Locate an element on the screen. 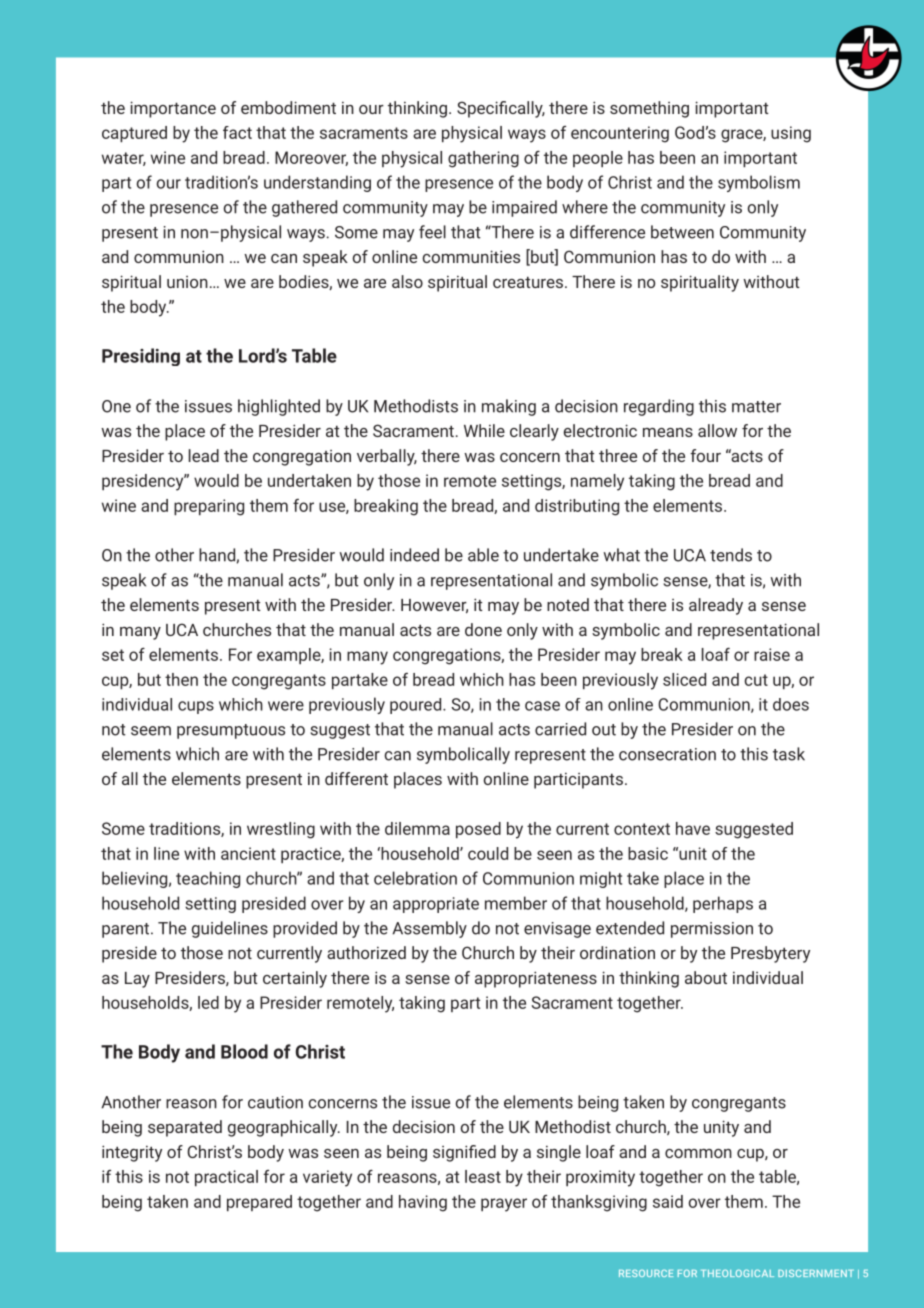 The width and height of the screenshot is (924, 1308). poured is located at coordinates (417, 706).
